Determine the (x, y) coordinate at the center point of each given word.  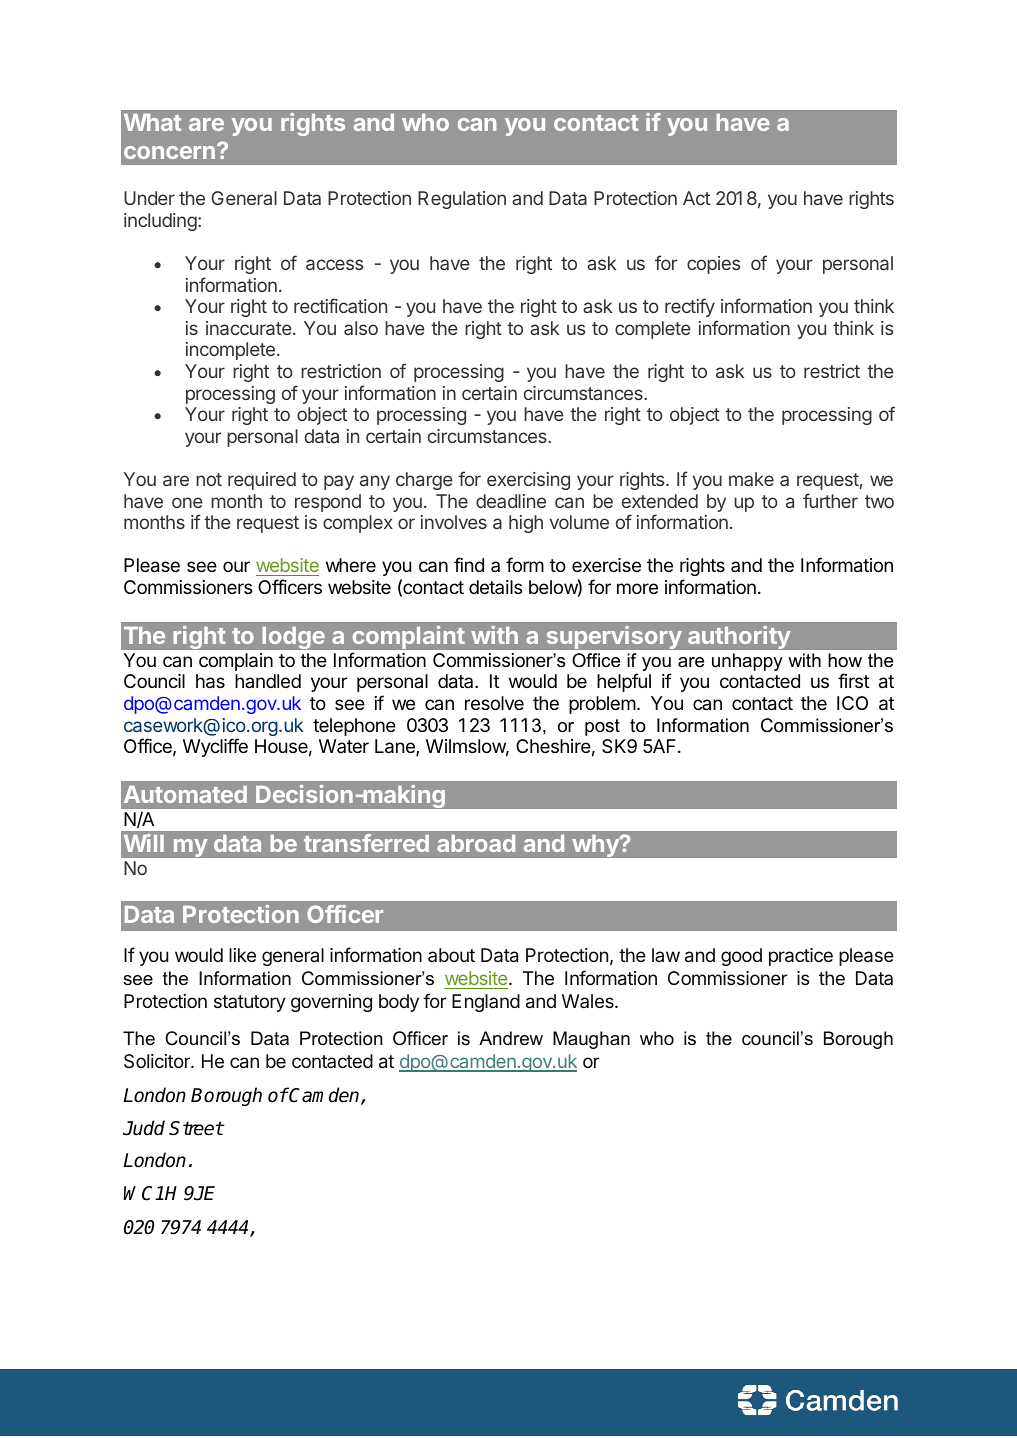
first (853, 680)
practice (801, 957)
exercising (528, 481)
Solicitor (158, 1061)
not (209, 479)
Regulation (462, 200)
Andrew (511, 1038)
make (751, 479)
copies (713, 265)
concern (169, 152)
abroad (476, 843)
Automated (185, 794)
